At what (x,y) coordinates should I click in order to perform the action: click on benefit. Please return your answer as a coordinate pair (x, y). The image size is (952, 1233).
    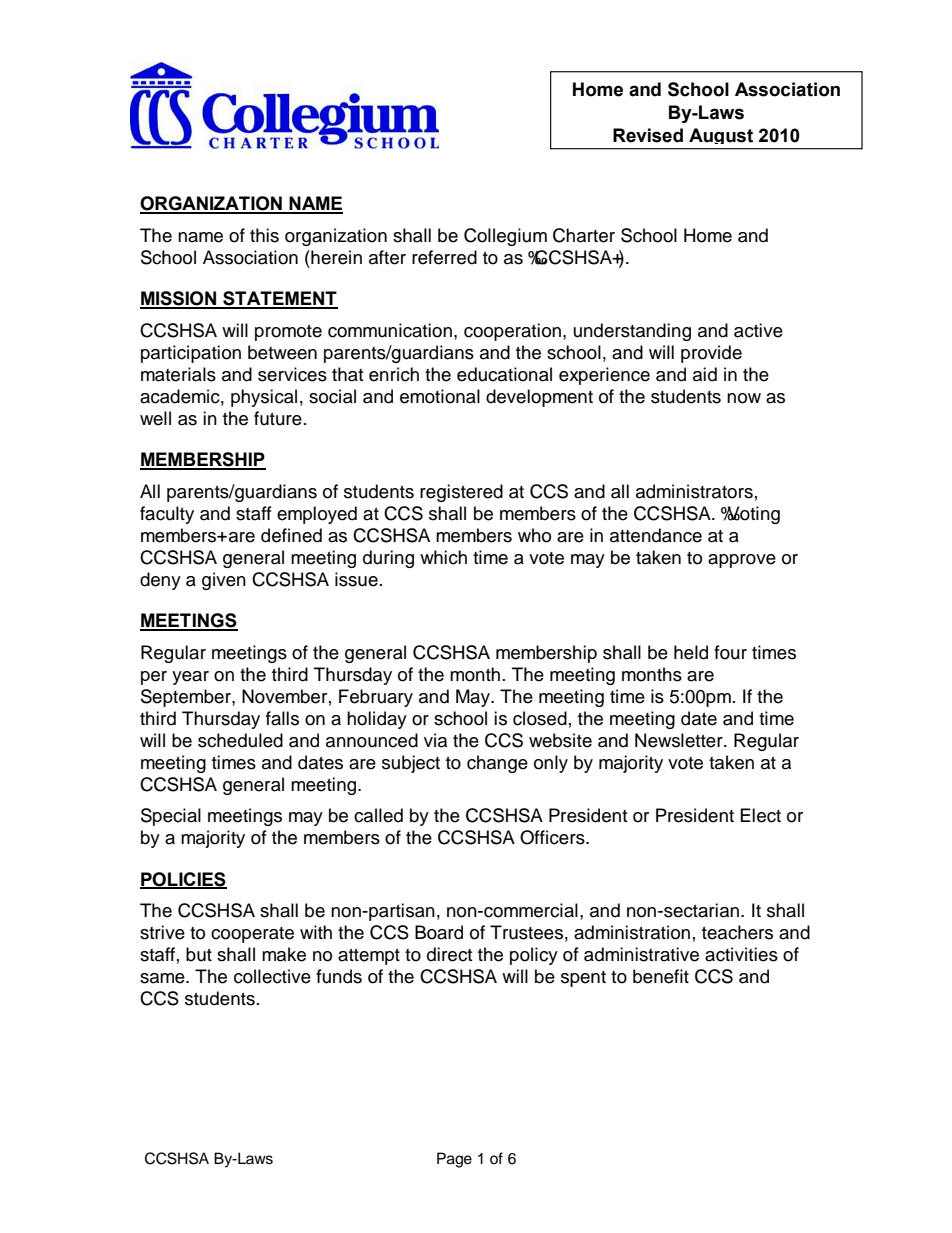
    Looking at the image, I should click on (661, 976).
